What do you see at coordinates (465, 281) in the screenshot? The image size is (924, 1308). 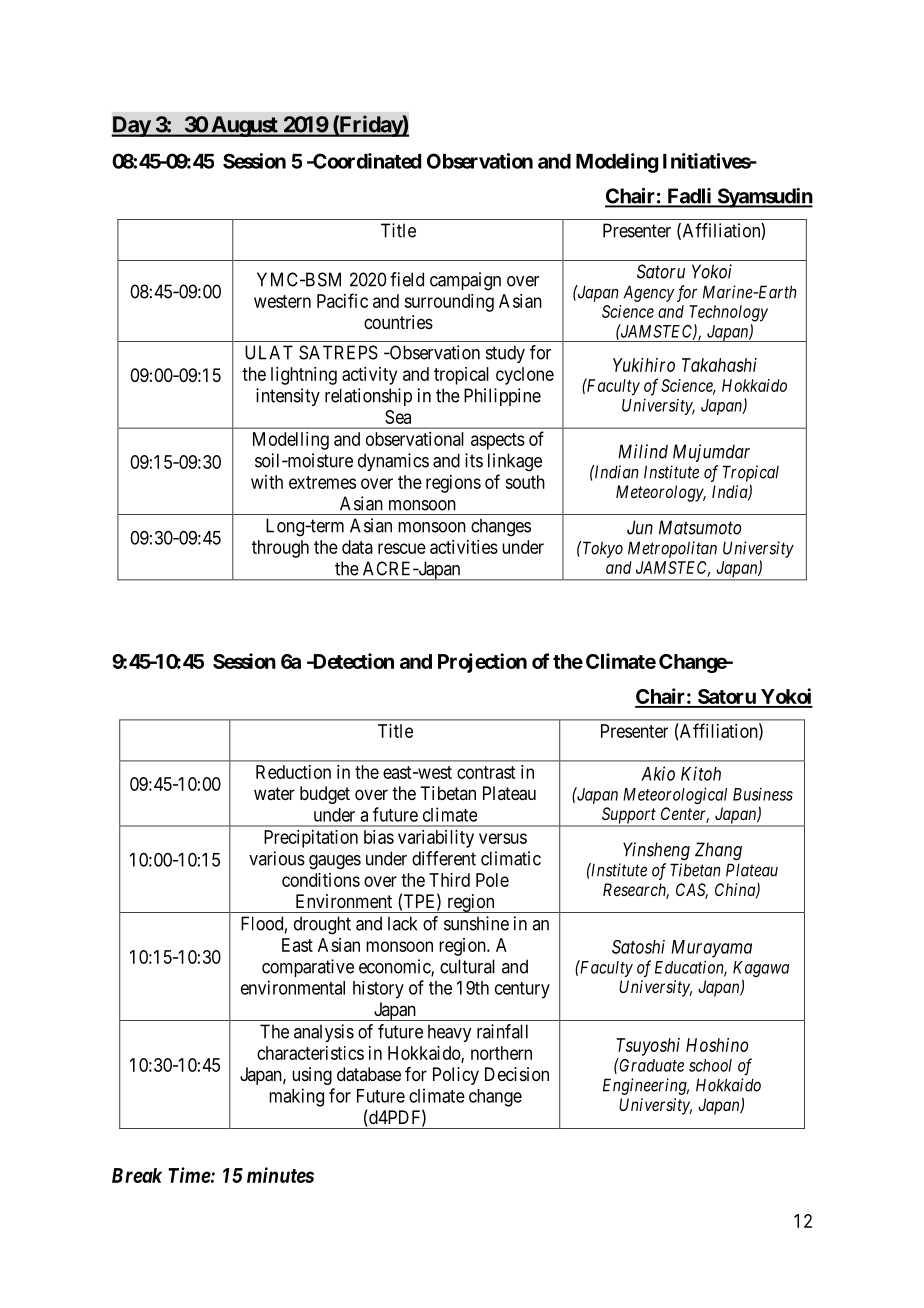 I see `campaign` at bounding box center [465, 281].
